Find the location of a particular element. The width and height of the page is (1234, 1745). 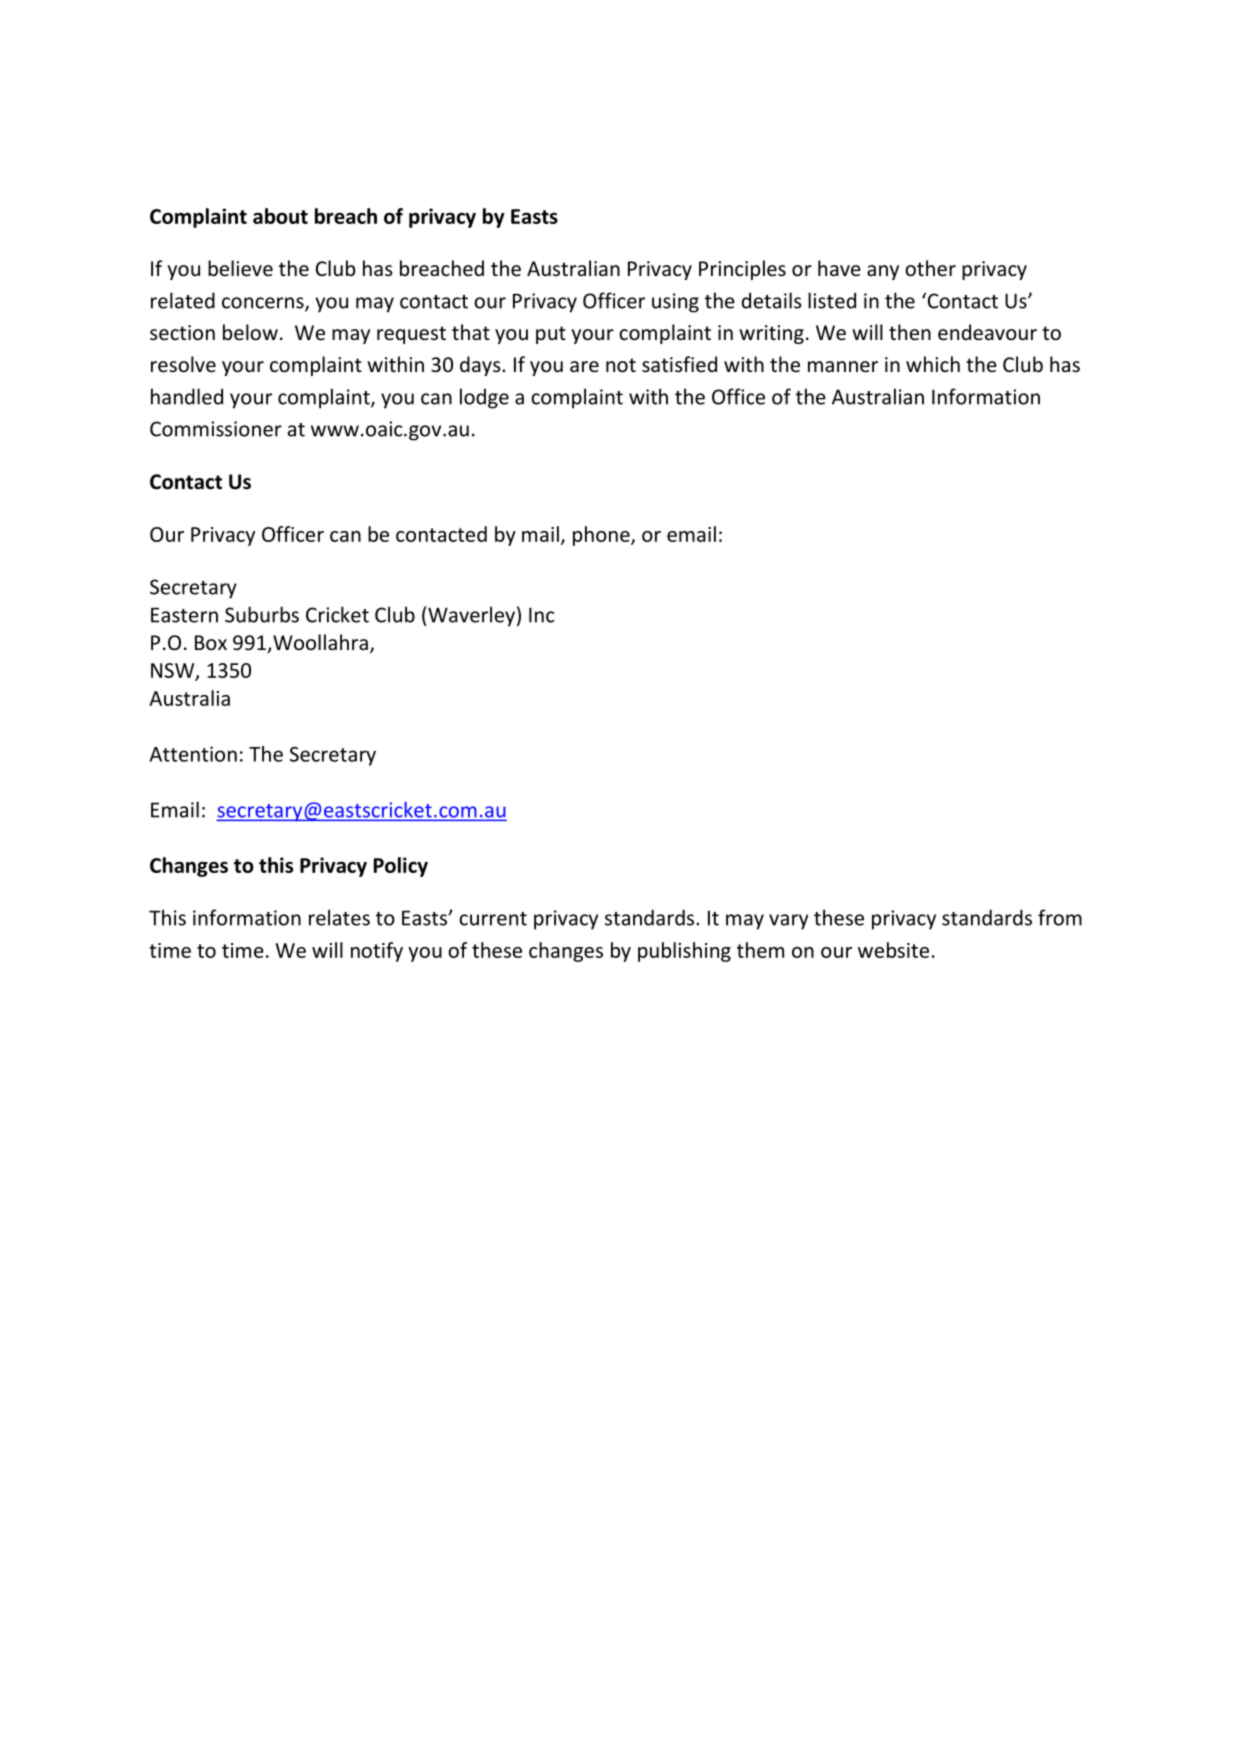

other is located at coordinates (930, 268).
